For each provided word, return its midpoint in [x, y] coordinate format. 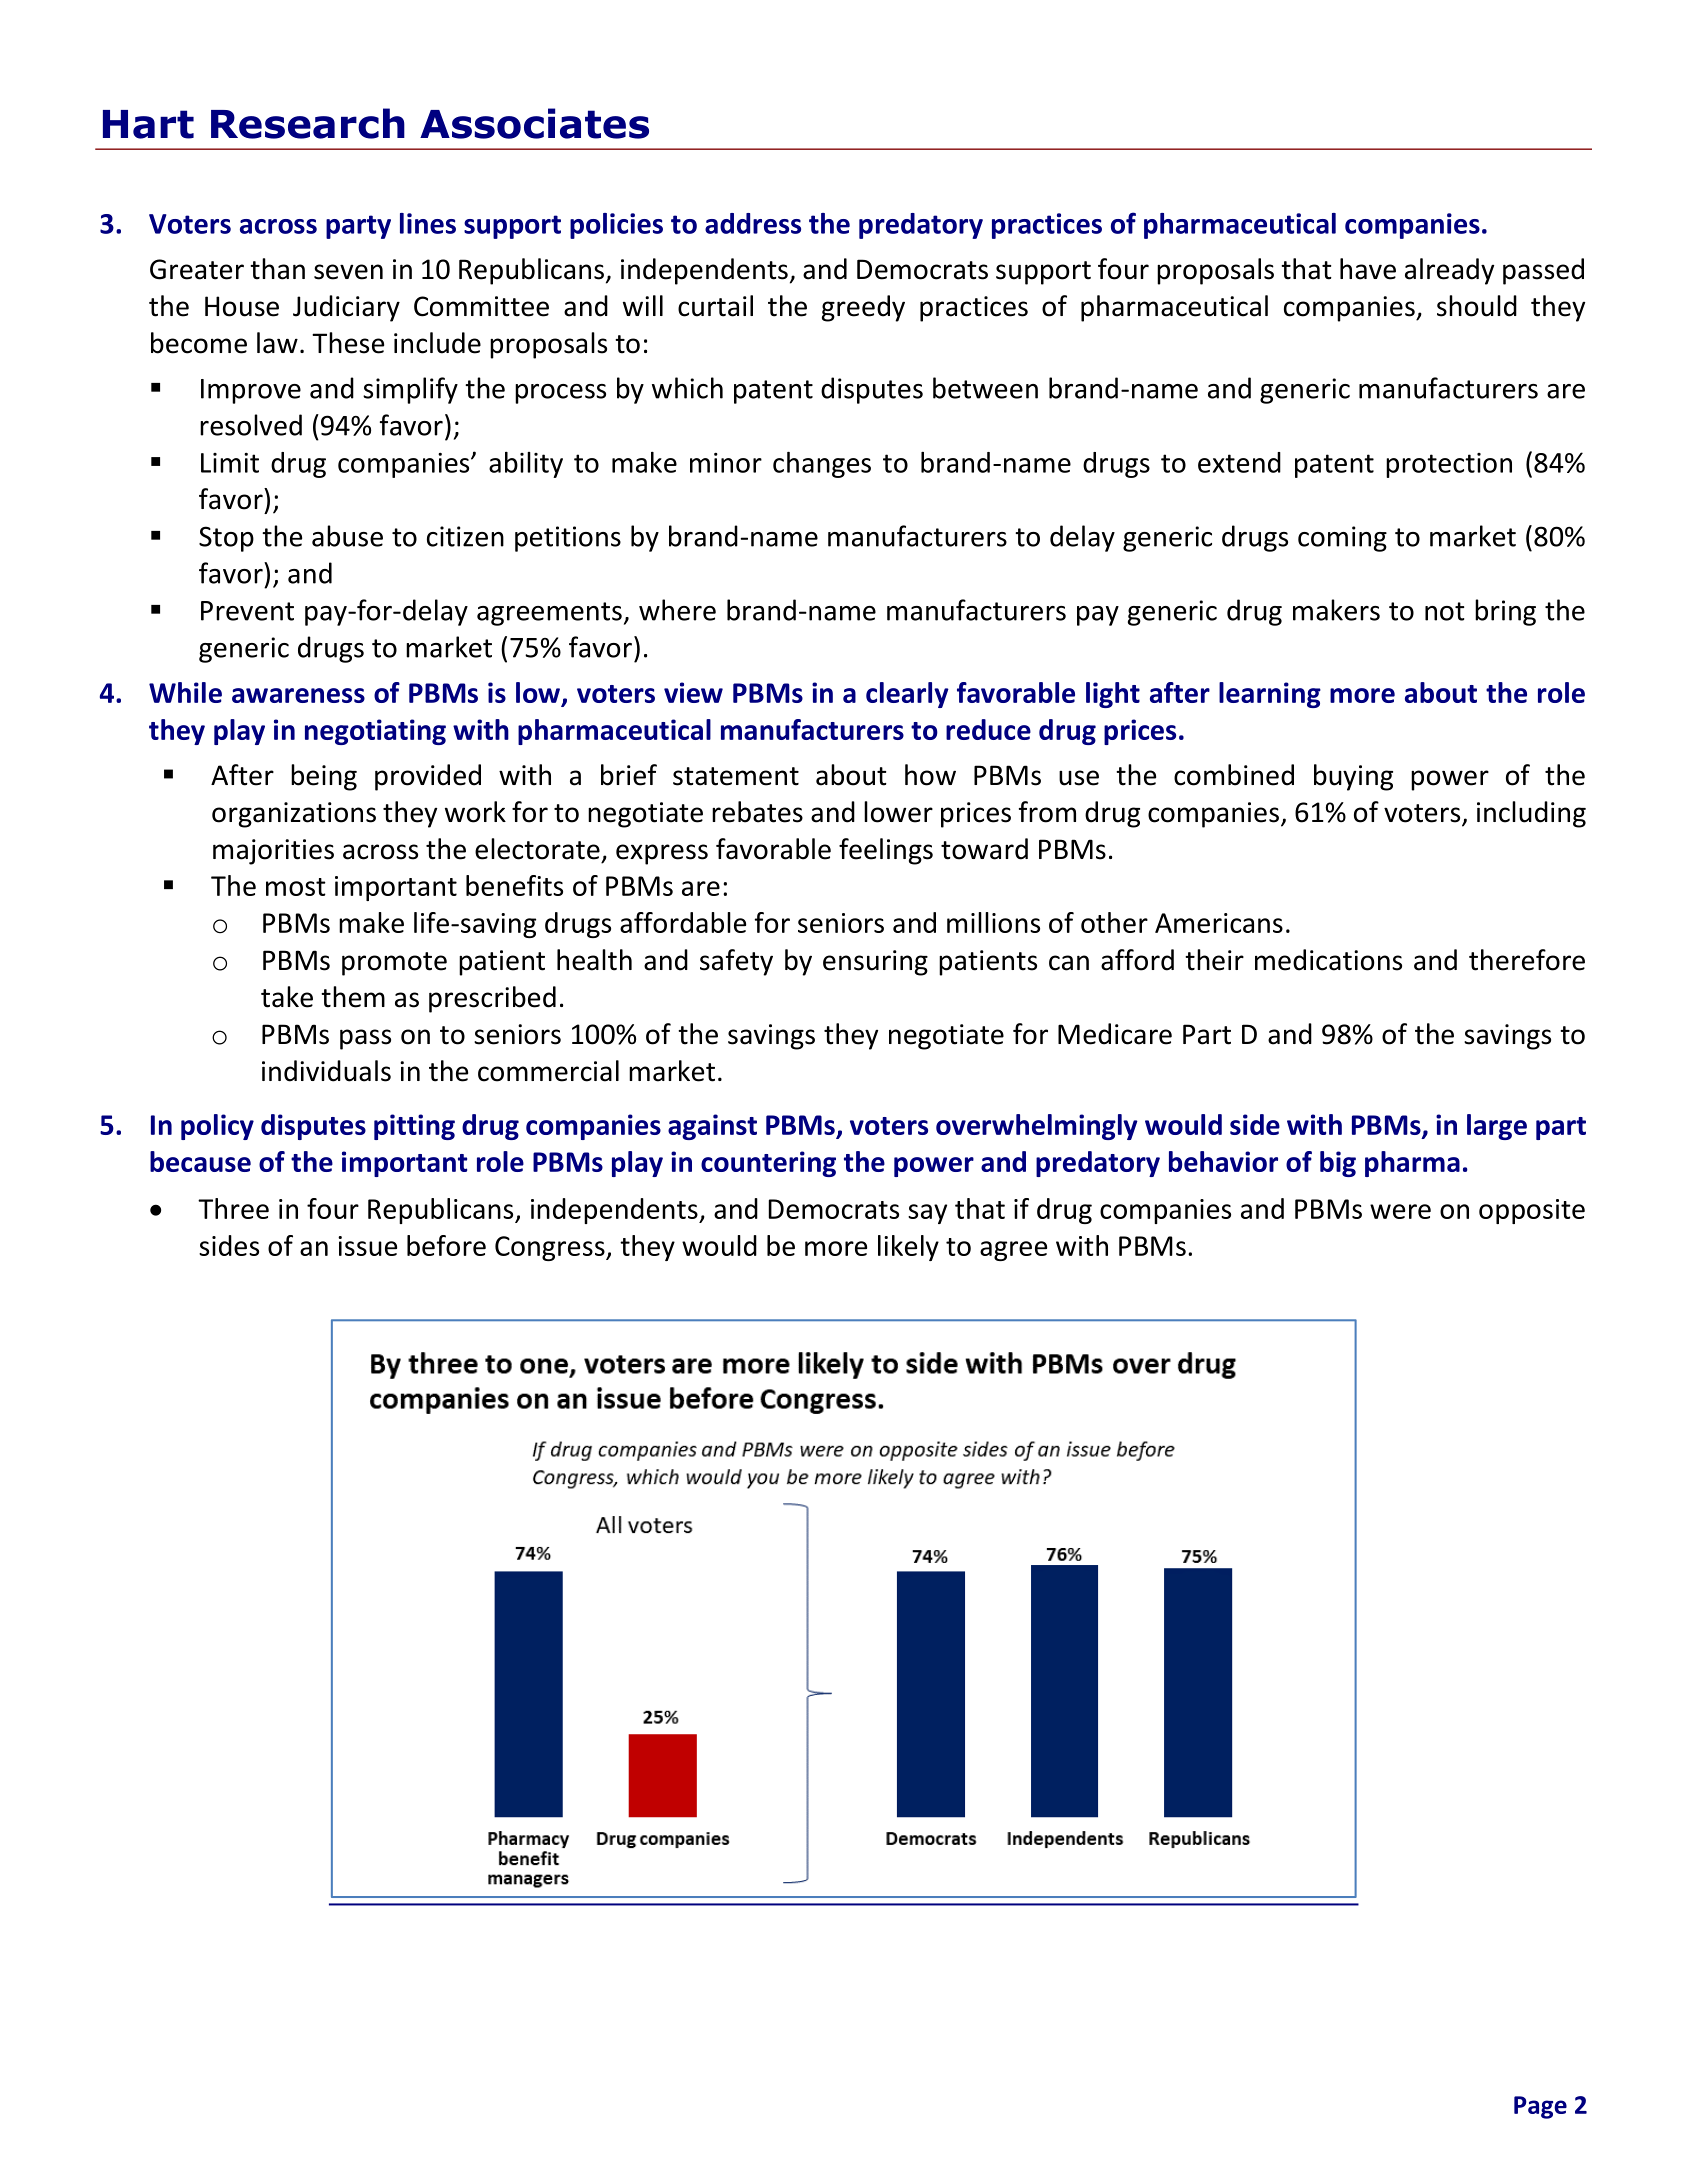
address [753, 223]
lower [898, 812]
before [446, 1245]
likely [908, 1248]
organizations [294, 815]
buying [1353, 777]
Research [308, 123]
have [1368, 269]
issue [367, 1246]
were [1400, 1211]
